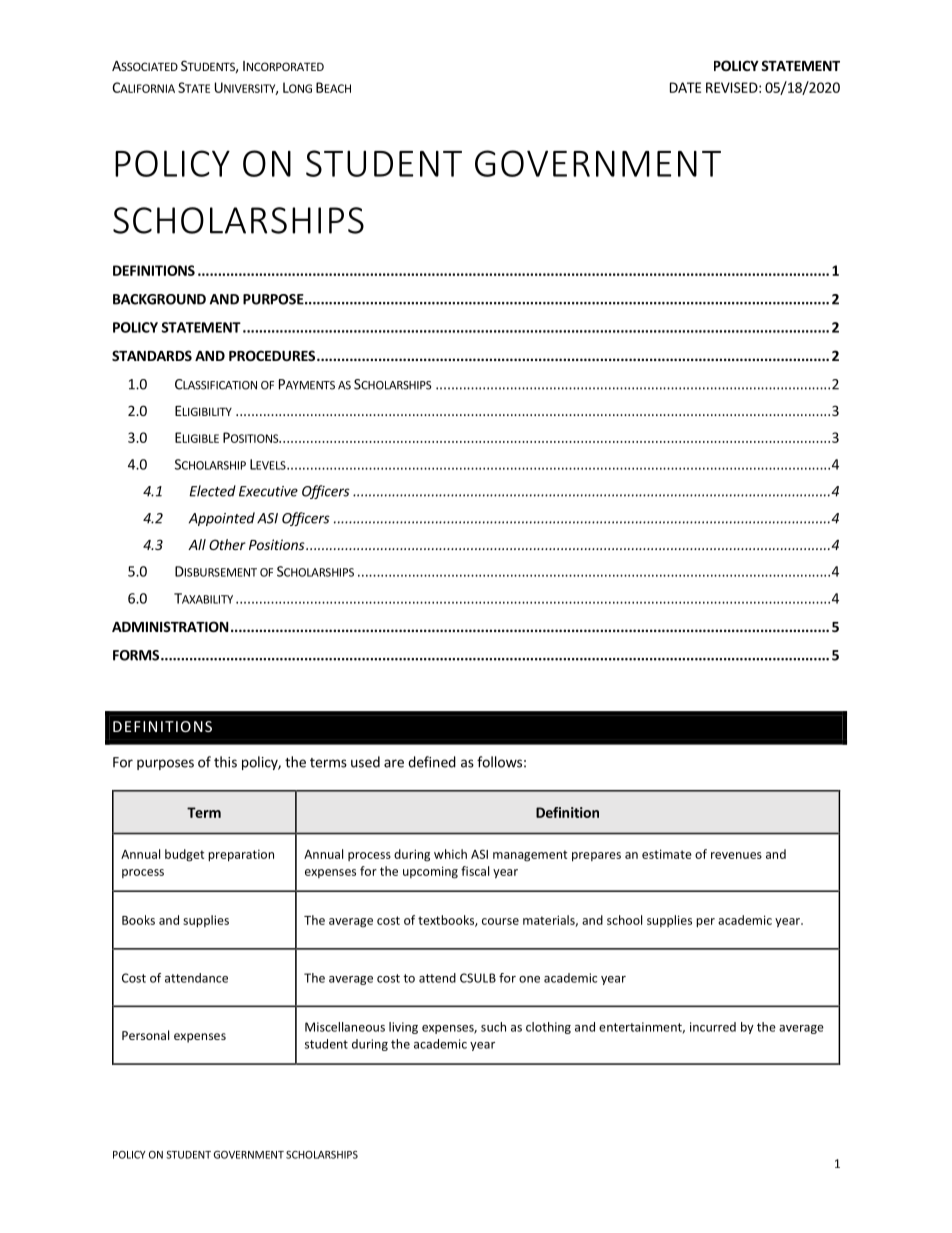  I want to click on DATE, so click(685, 87).
